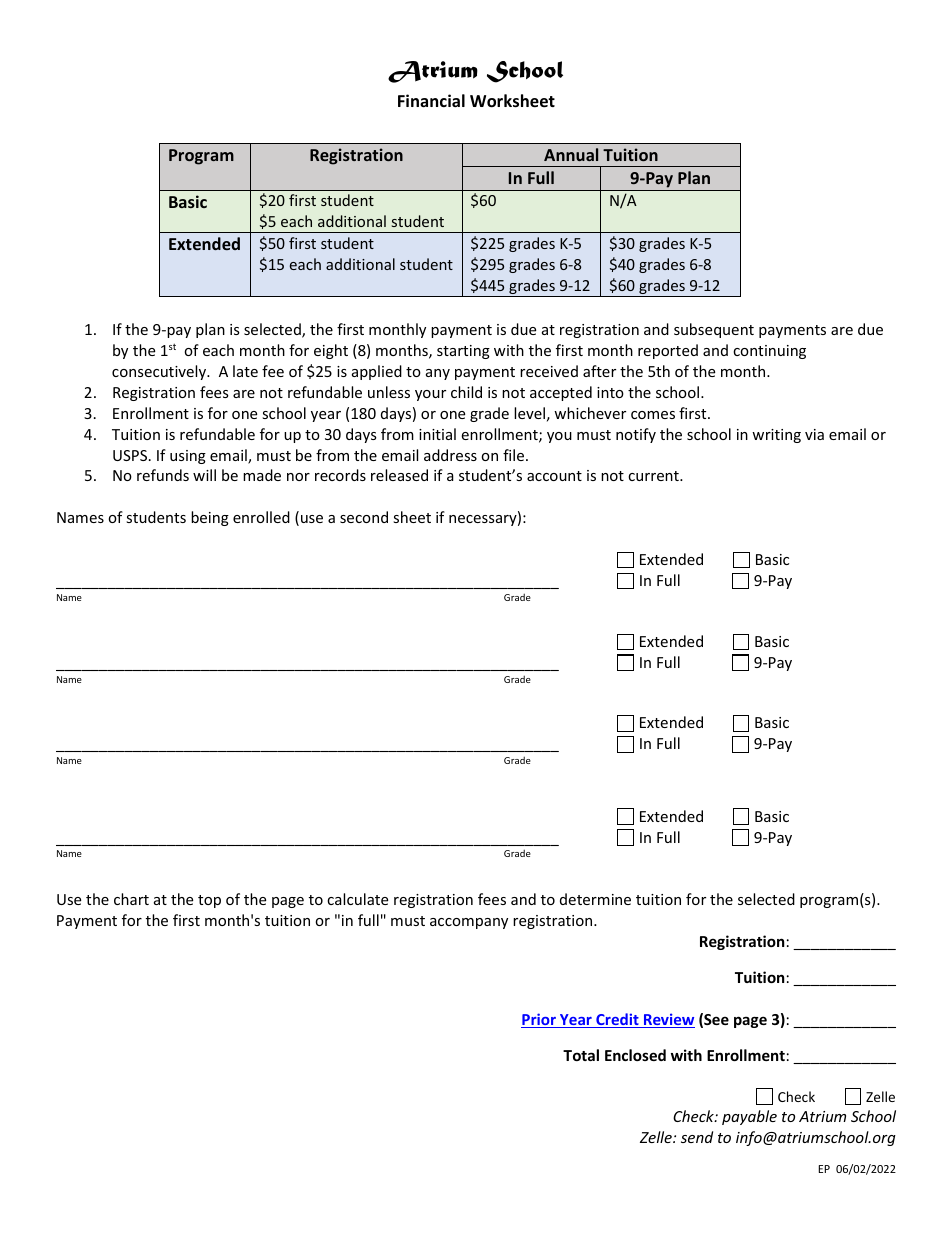  Describe the element at coordinates (595, 899) in the screenshot. I see `determine` at that location.
